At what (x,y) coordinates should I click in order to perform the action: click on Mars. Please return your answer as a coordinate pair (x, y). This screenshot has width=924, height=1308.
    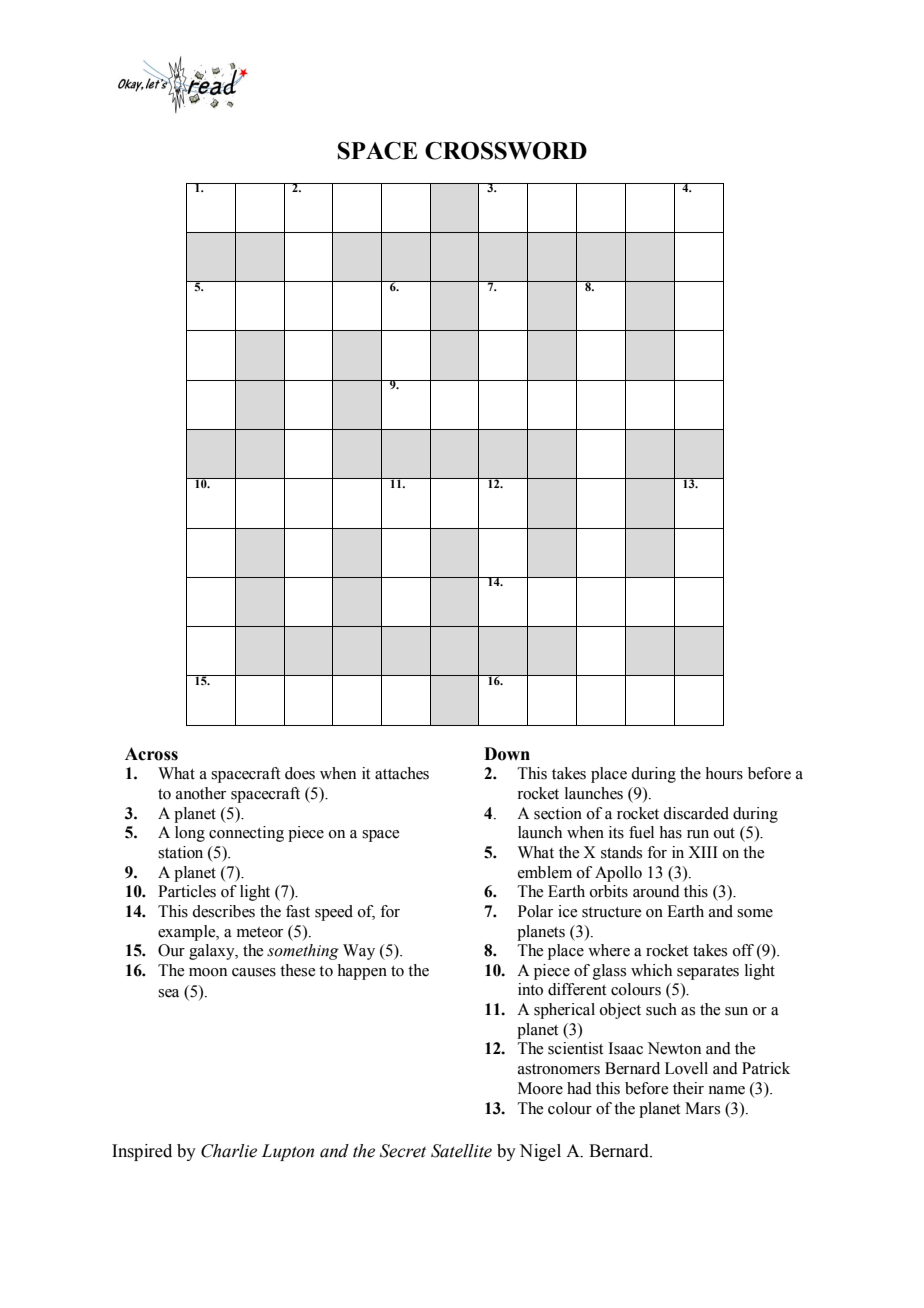
    Looking at the image, I should click on (702, 1108).
